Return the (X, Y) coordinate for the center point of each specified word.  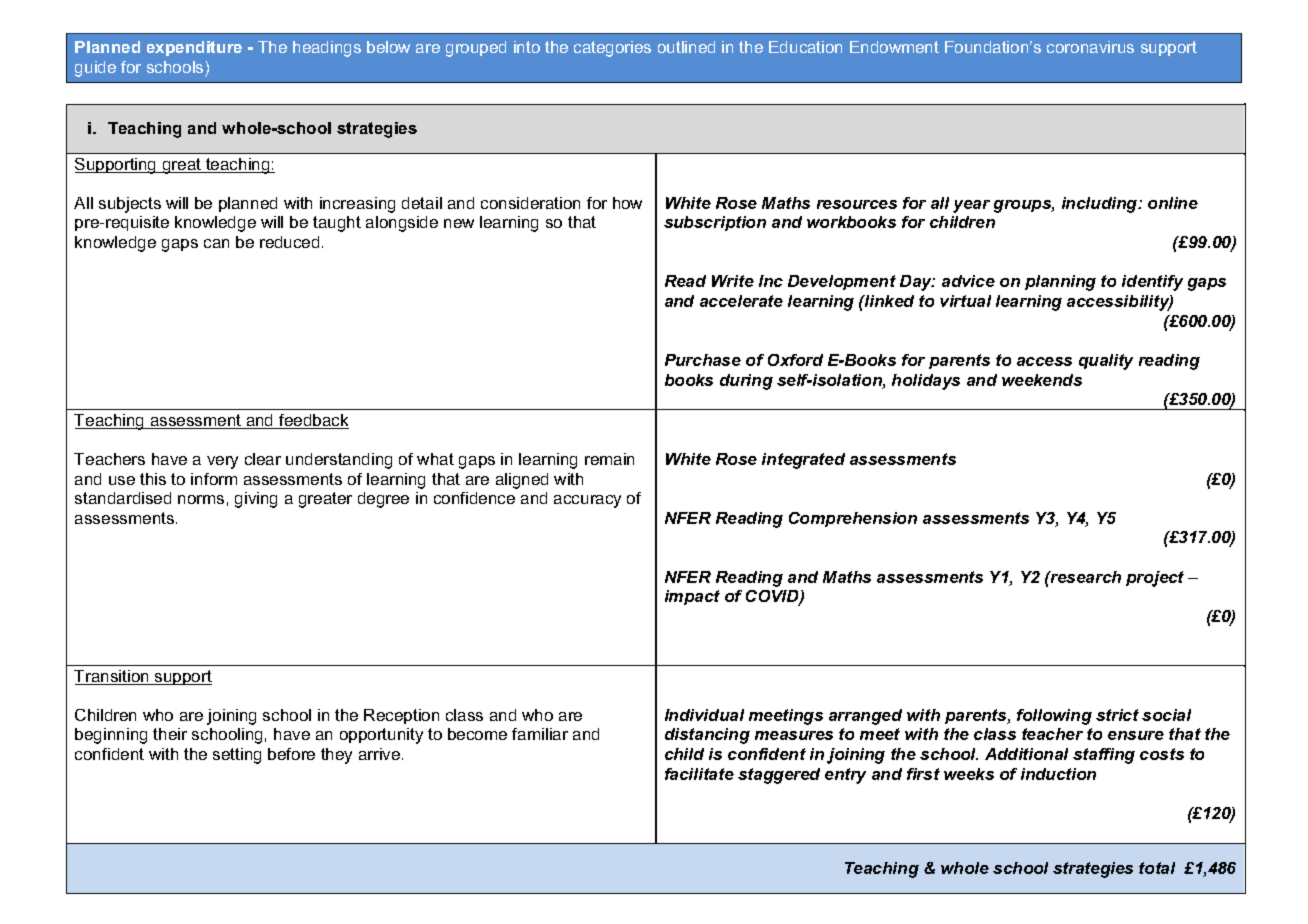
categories (612, 49)
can (216, 243)
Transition (112, 677)
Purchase (703, 360)
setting (237, 756)
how (627, 203)
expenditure (194, 48)
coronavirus (1090, 47)
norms (201, 499)
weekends (1042, 380)
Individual (704, 715)
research (1085, 577)
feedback (313, 421)
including (1101, 205)
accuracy (587, 501)
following (1054, 717)
